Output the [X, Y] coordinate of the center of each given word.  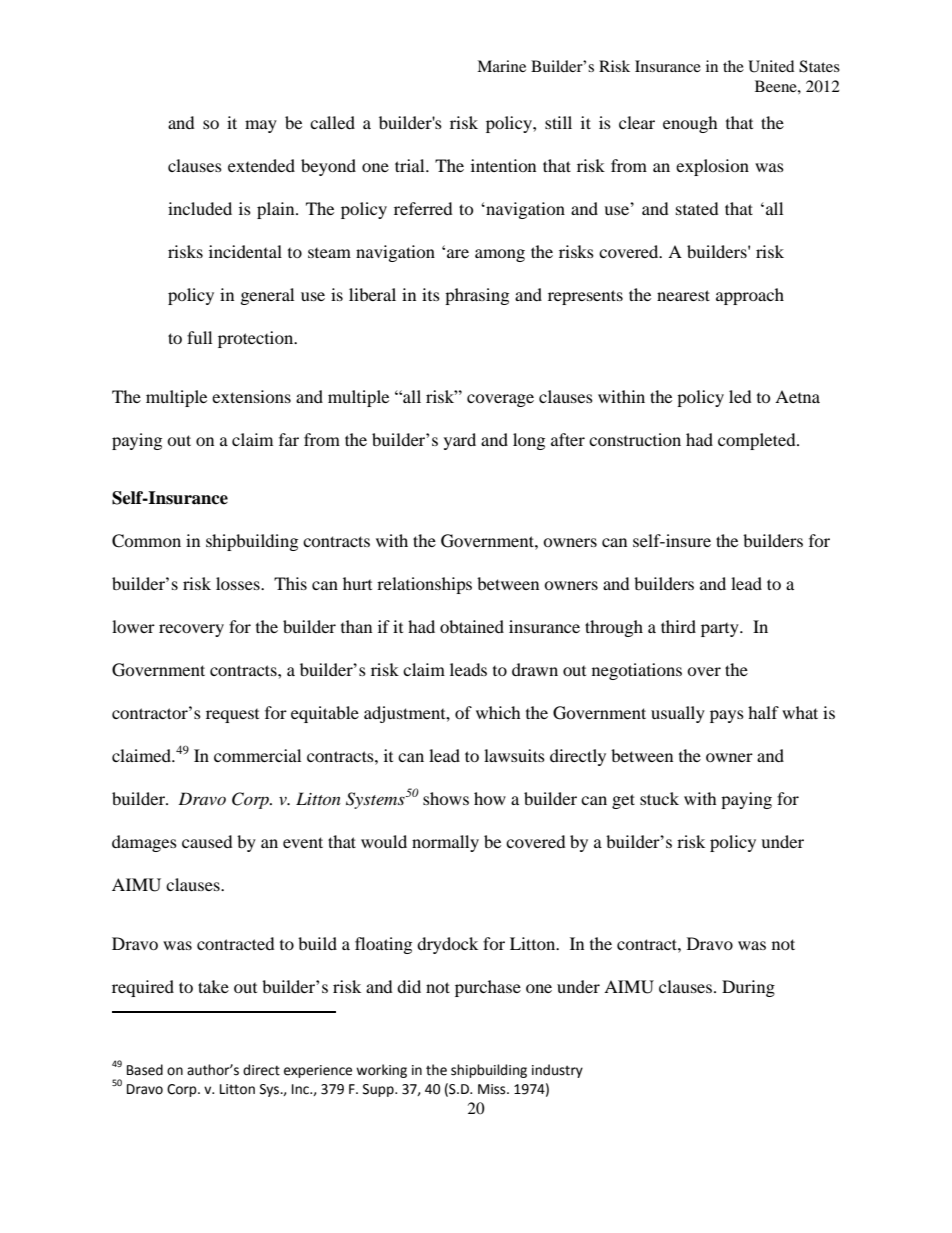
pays [727, 716]
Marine [501, 66]
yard [460, 441]
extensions [251, 396]
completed [758, 441]
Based [145, 1070]
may [261, 126]
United [771, 66]
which [498, 712]
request [232, 716]
